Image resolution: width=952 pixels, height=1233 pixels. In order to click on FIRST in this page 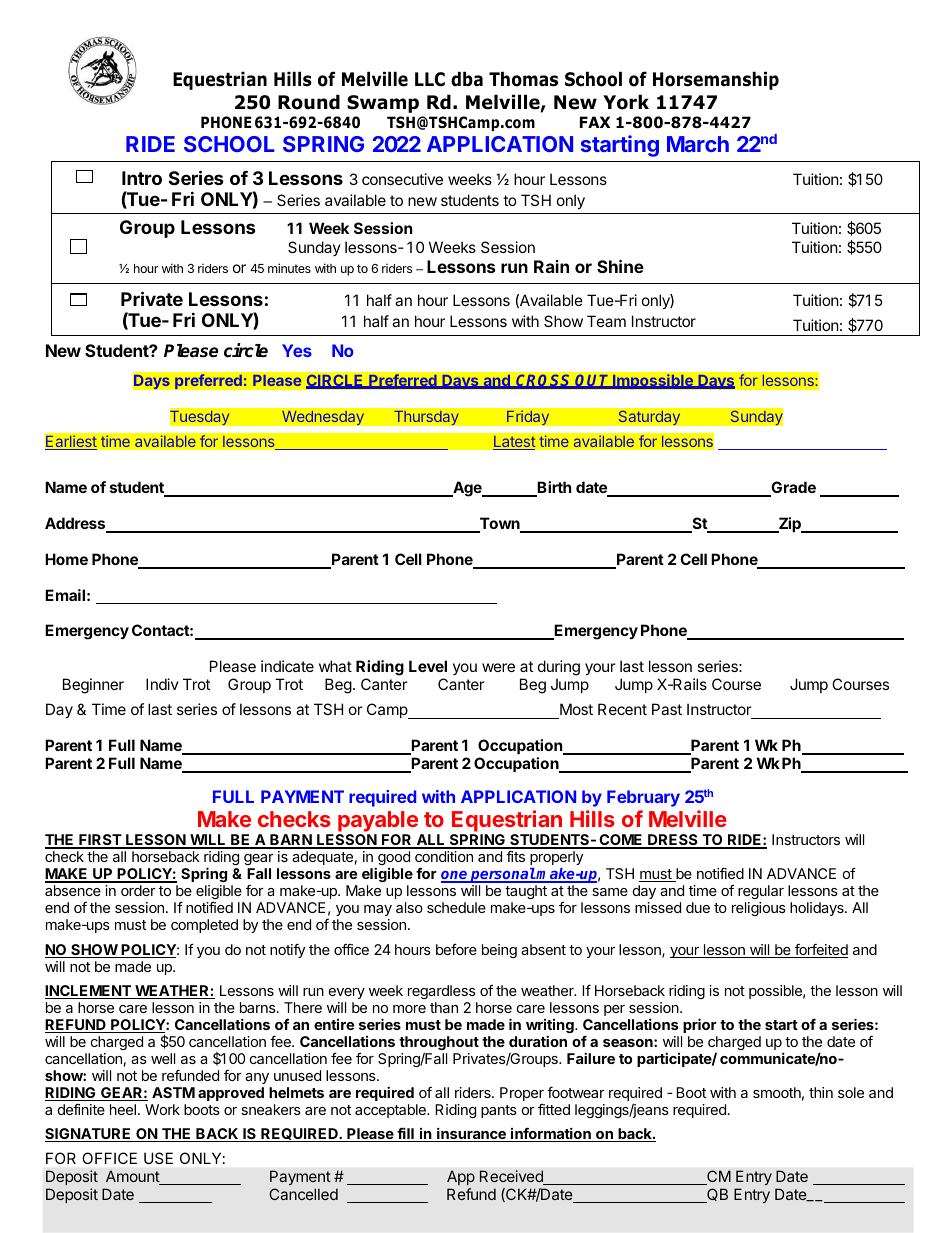, I will do `click(100, 841)`.
